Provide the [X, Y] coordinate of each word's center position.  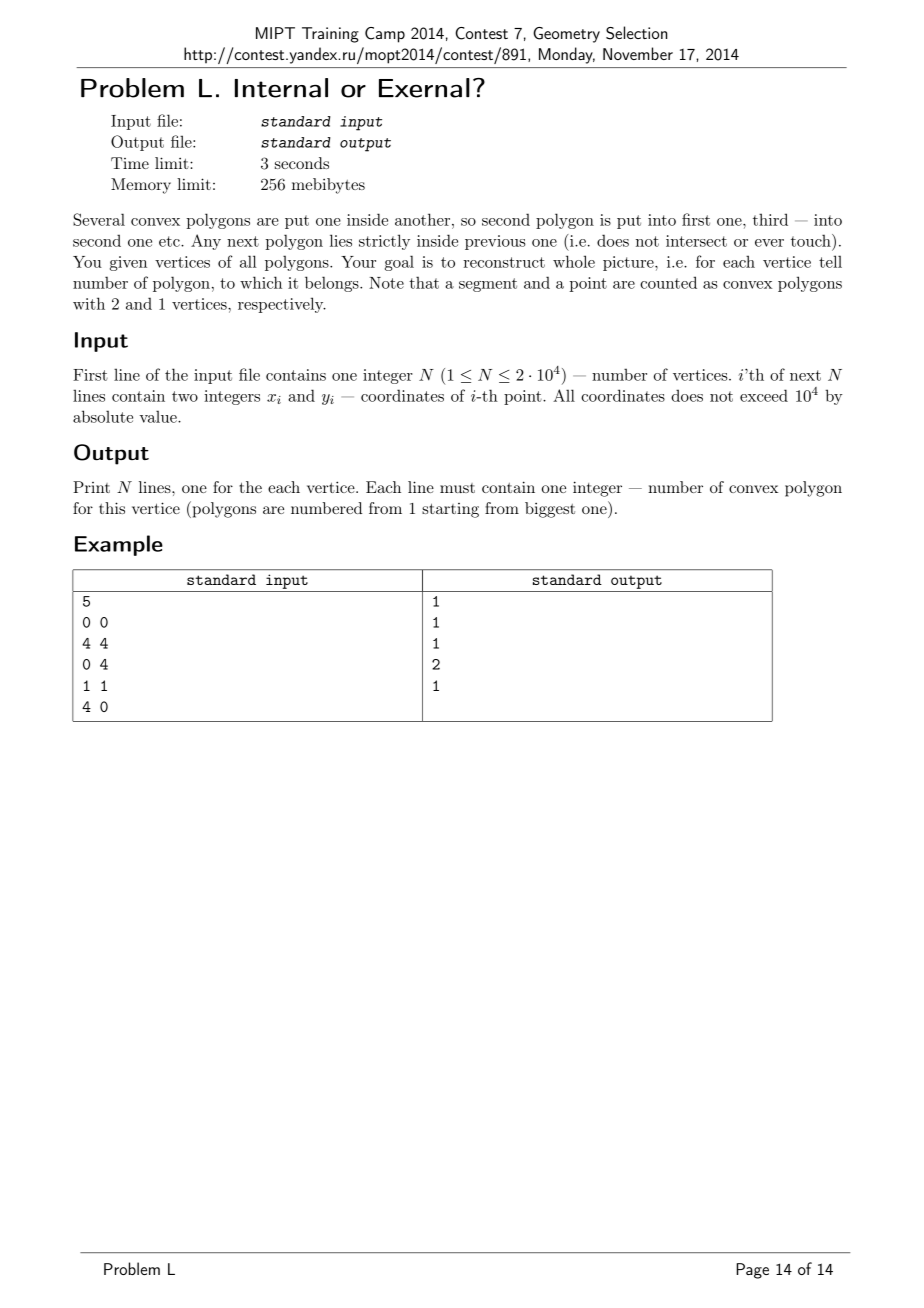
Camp [385, 35]
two [185, 396]
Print [91, 487]
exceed [764, 395]
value [159, 416]
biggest [550, 510]
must [457, 488]
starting [450, 510]
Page [752, 1271]
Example [119, 545]
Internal [281, 88]
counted [668, 282]
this [112, 508]
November [638, 53]
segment [488, 285]
